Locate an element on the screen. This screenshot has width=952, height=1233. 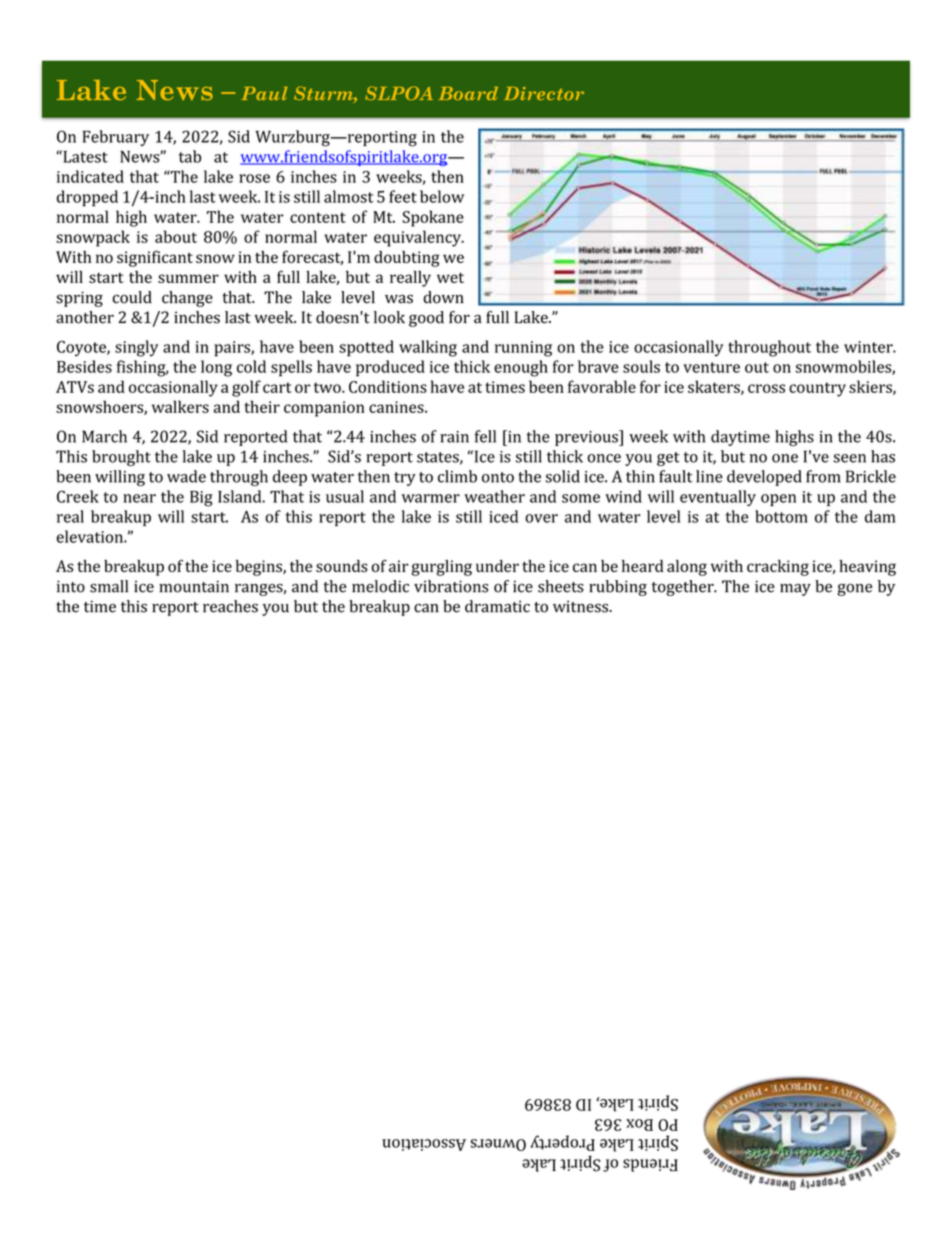
running is located at coordinates (523, 349).
